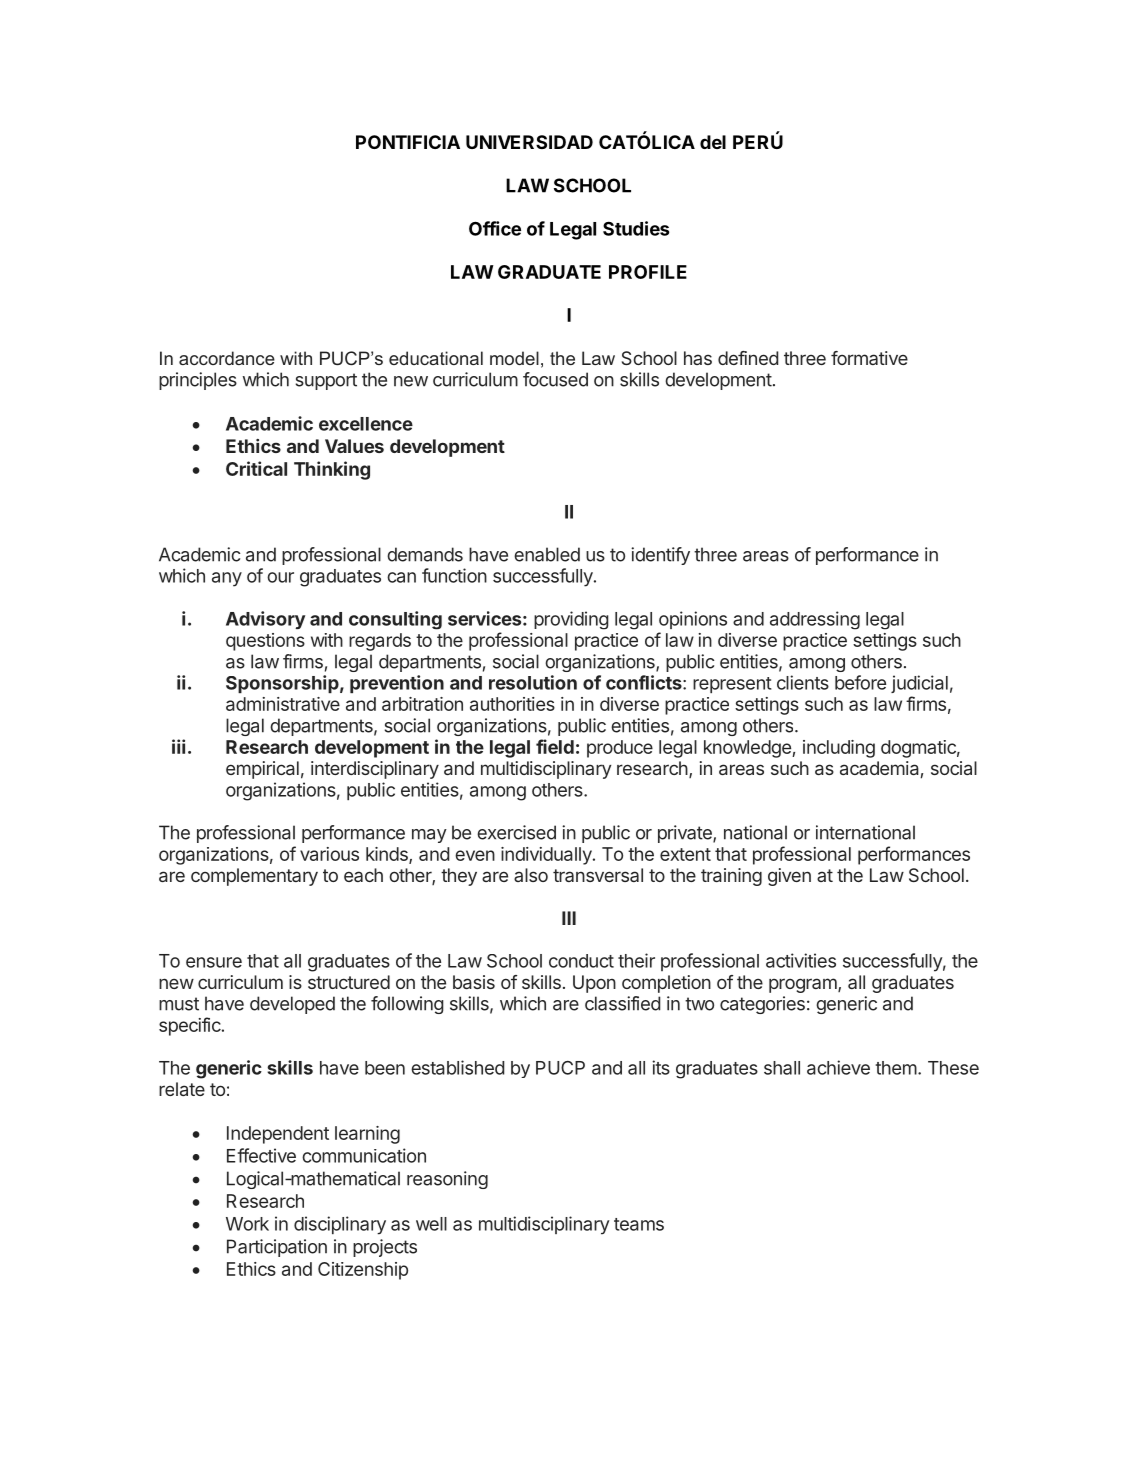 The height and width of the screenshot is (1473, 1138). I want to click on UNIVERSIDAD, so click(529, 142).
